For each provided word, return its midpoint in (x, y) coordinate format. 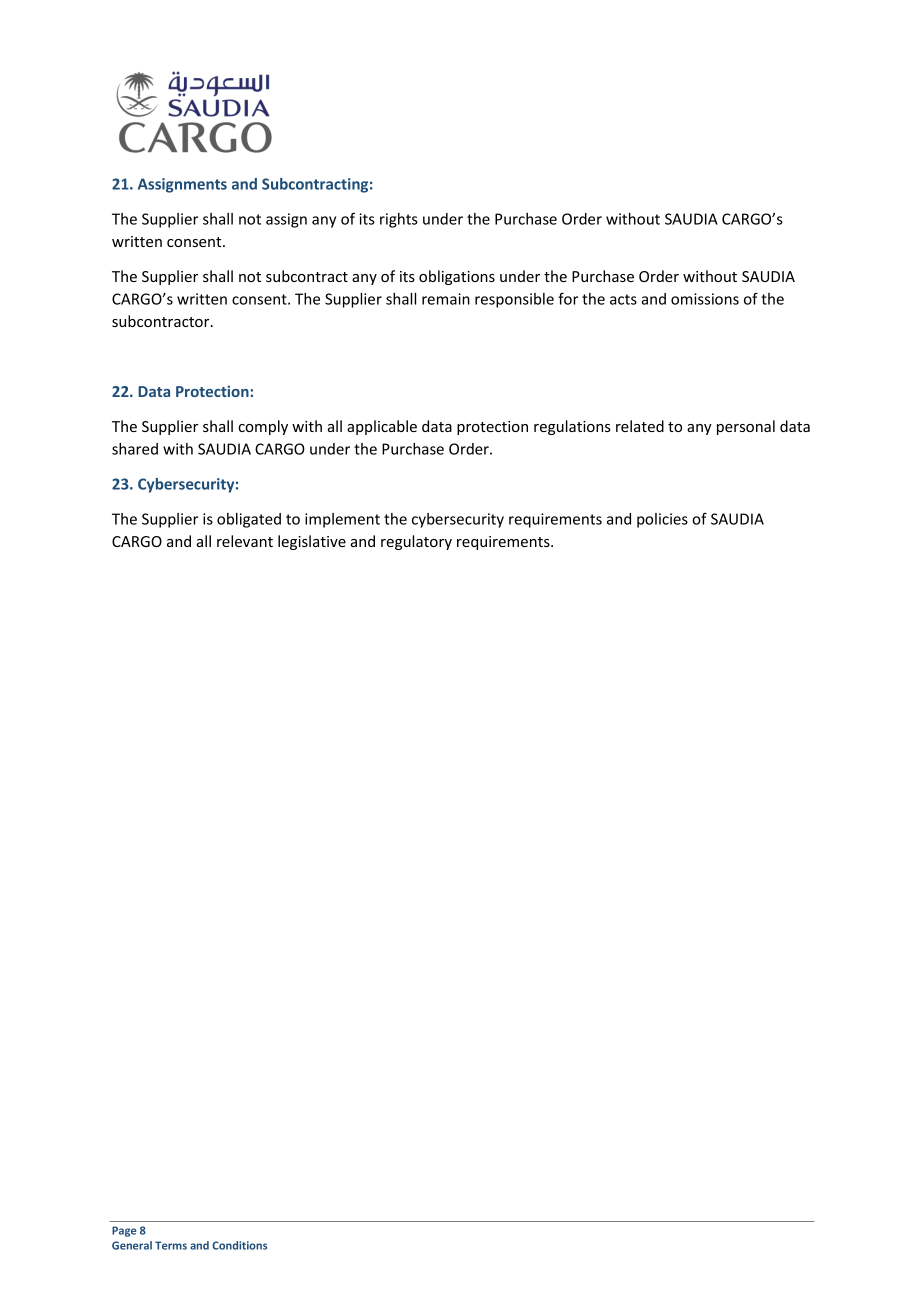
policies (662, 520)
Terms (171, 1245)
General (132, 1245)
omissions (705, 299)
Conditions (239, 1245)
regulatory (416, 542)
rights (399, 220)
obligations (457, 277)
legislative (312, 542)
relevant (245, 541)
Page (124, 1231)
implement (342, 520)
